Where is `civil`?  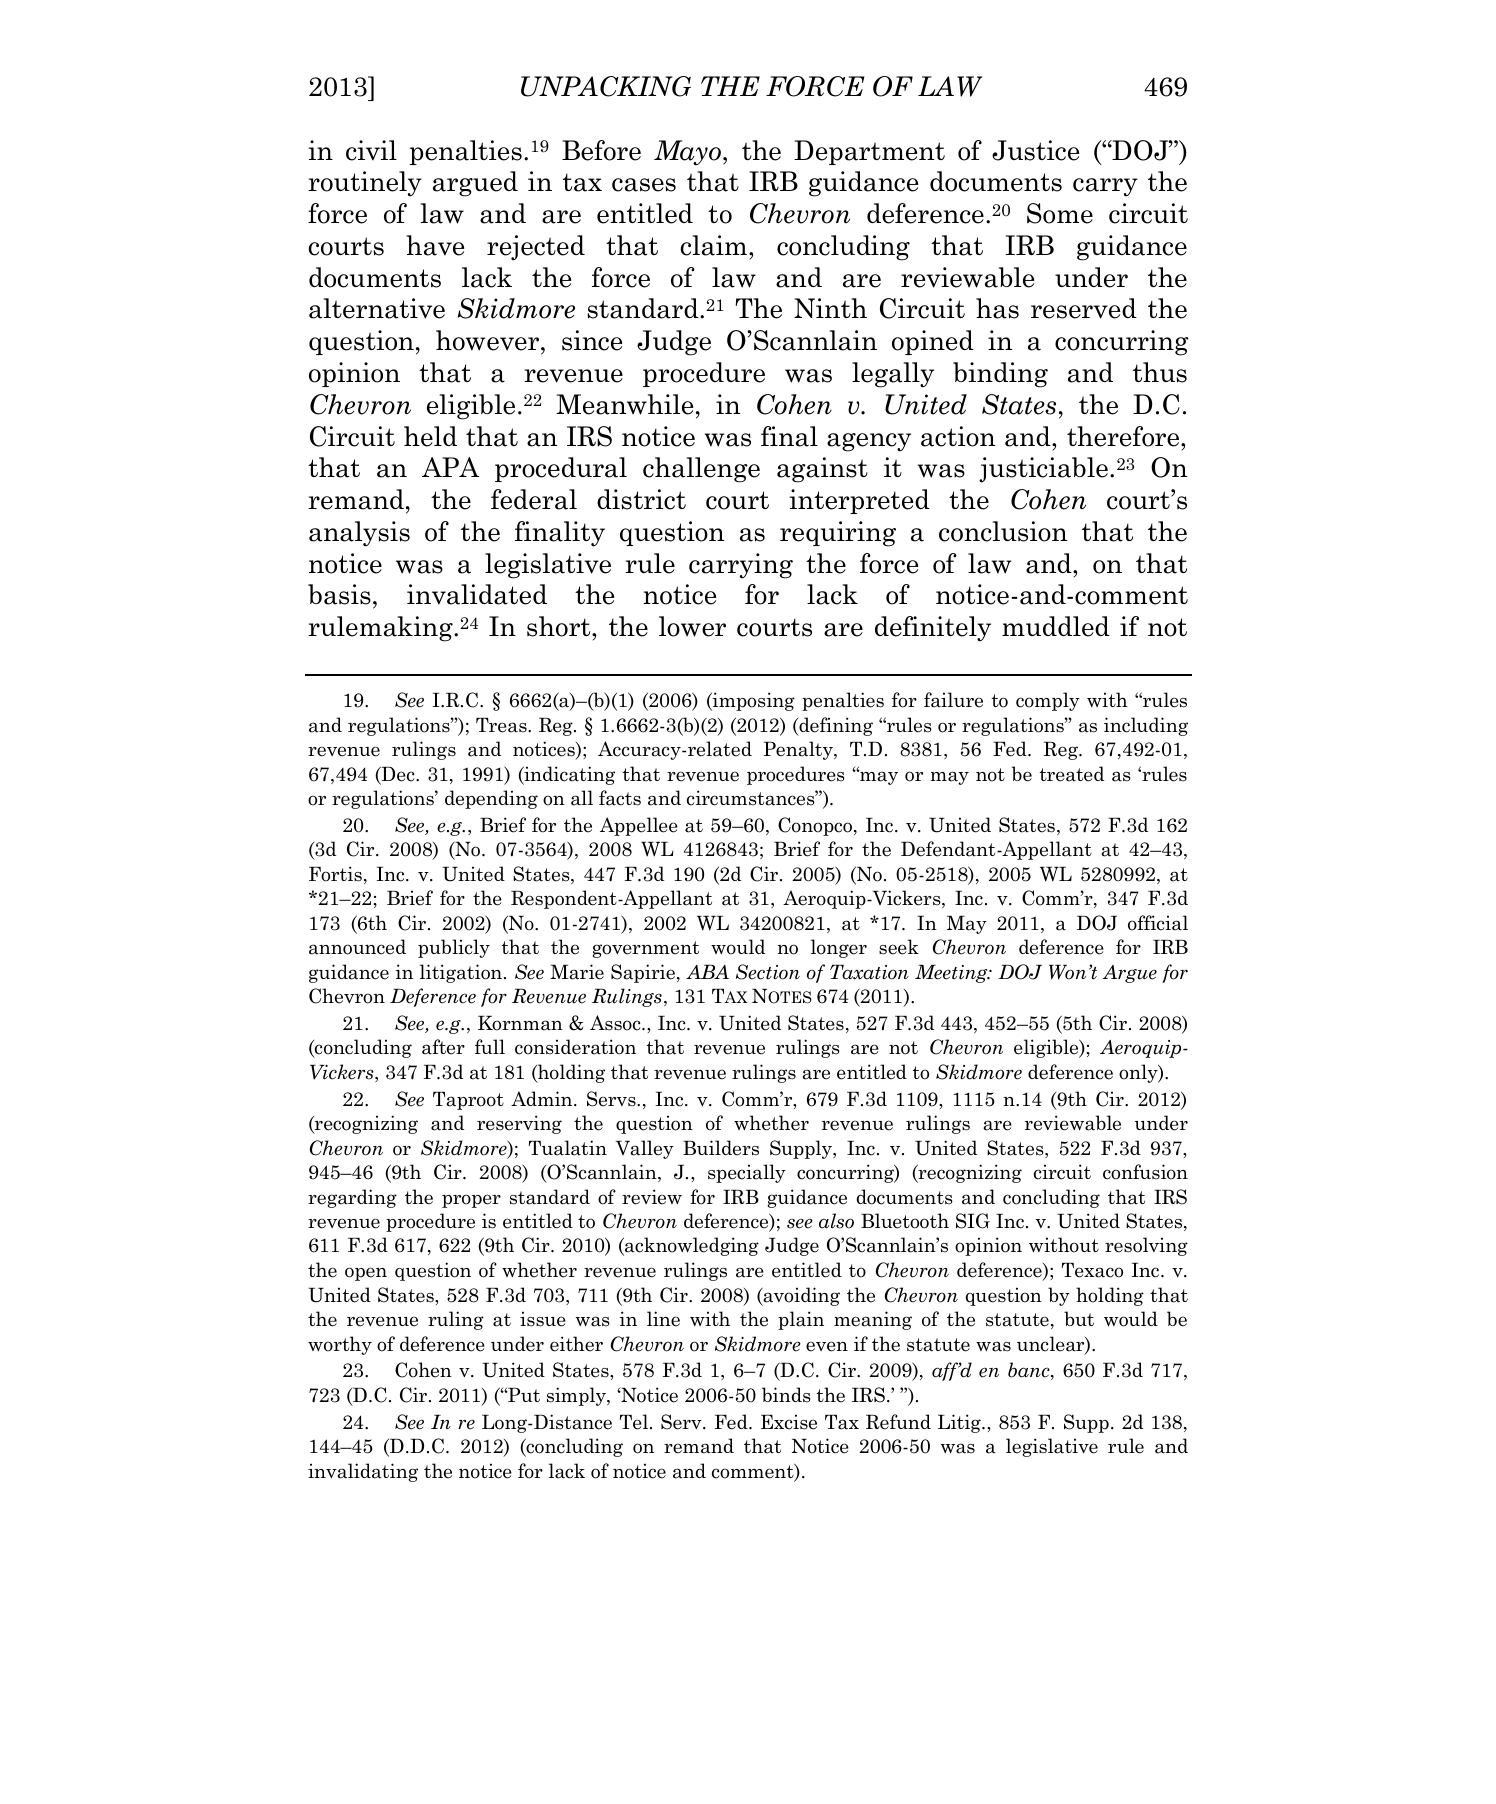
civil is located at coordinates (371, 150).
